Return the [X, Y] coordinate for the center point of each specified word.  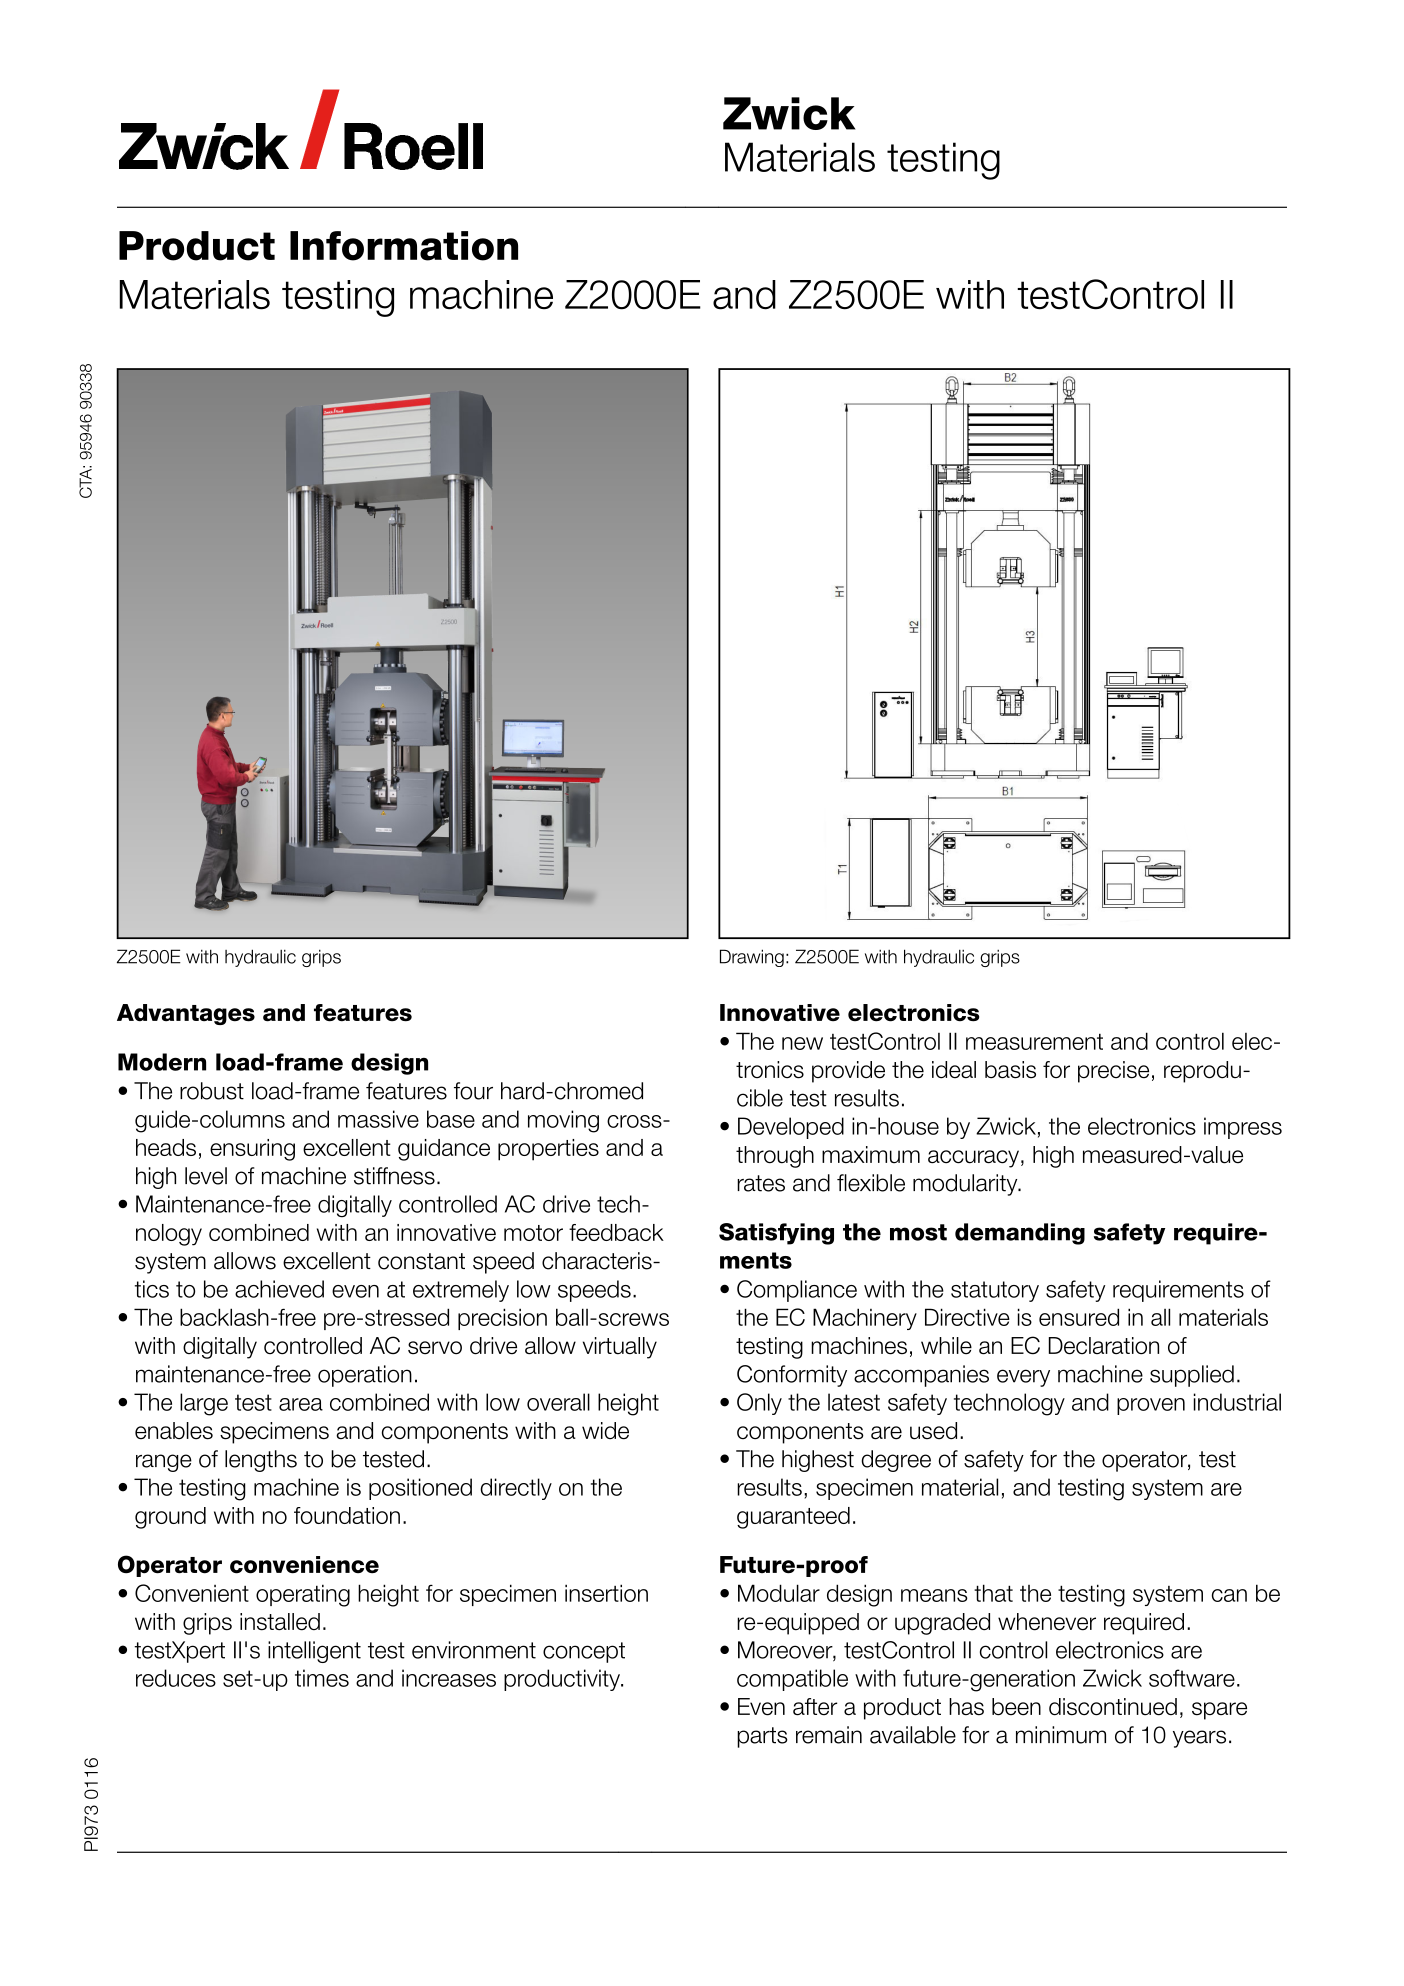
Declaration [1104, 1346]
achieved [279, 1289]
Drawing [752, 958]
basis [1010, 1070]
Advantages [186, 1014]
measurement [1034, 1041]
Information [404, 246]
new [802, 1043]
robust [212, 1091]
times [322, 1678]
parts [762, 1737]
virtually [620, 1348]
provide [848, 1072]
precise [1113, 1072]
